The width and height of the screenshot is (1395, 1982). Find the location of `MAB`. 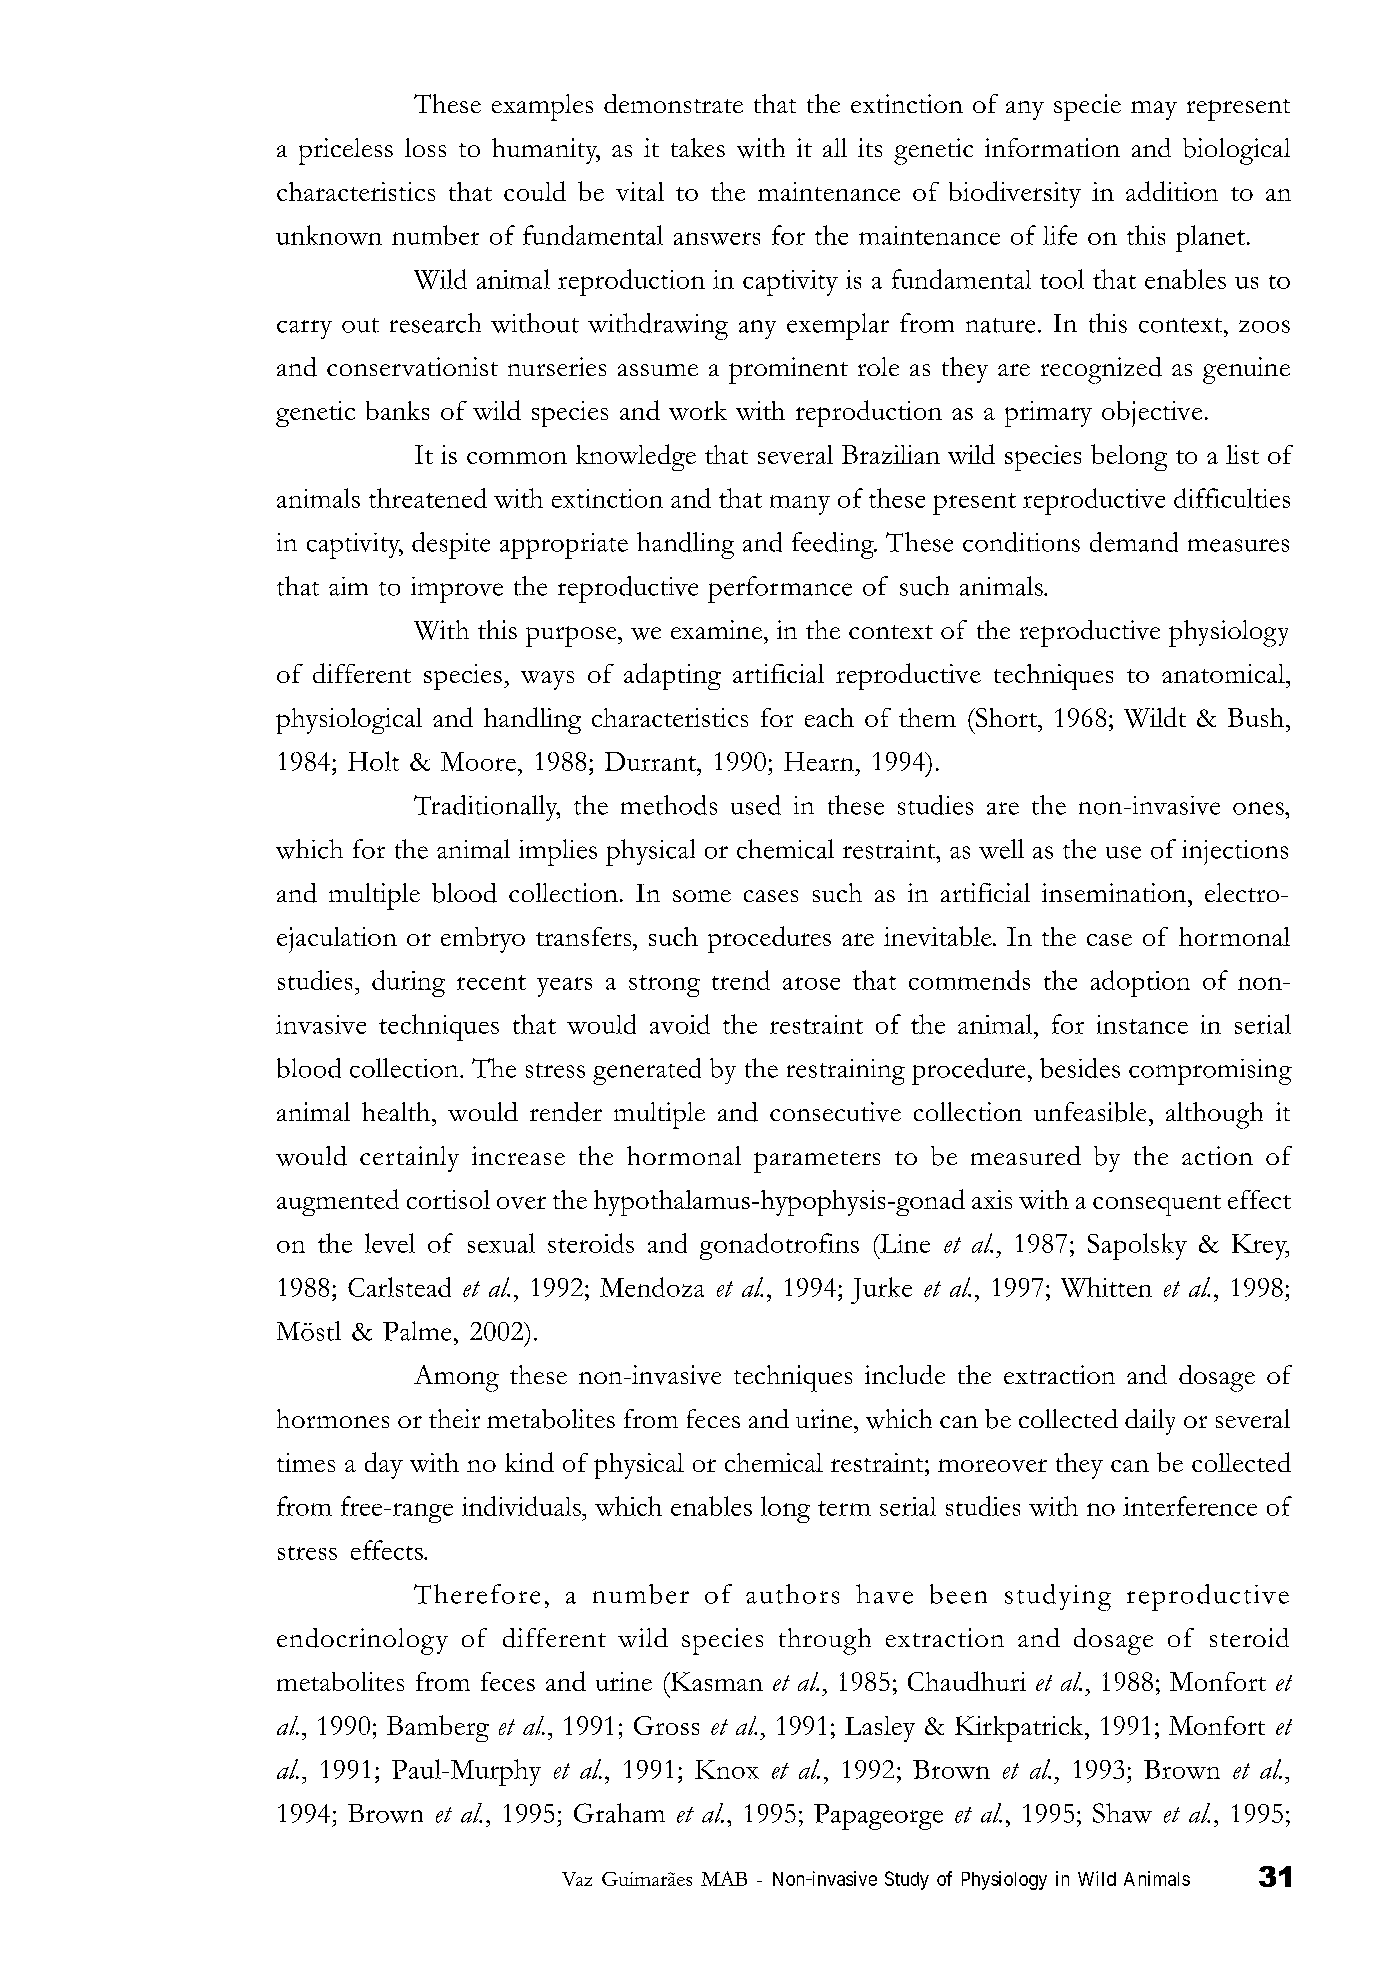

MAB is located at coordinates (724, 1878).
